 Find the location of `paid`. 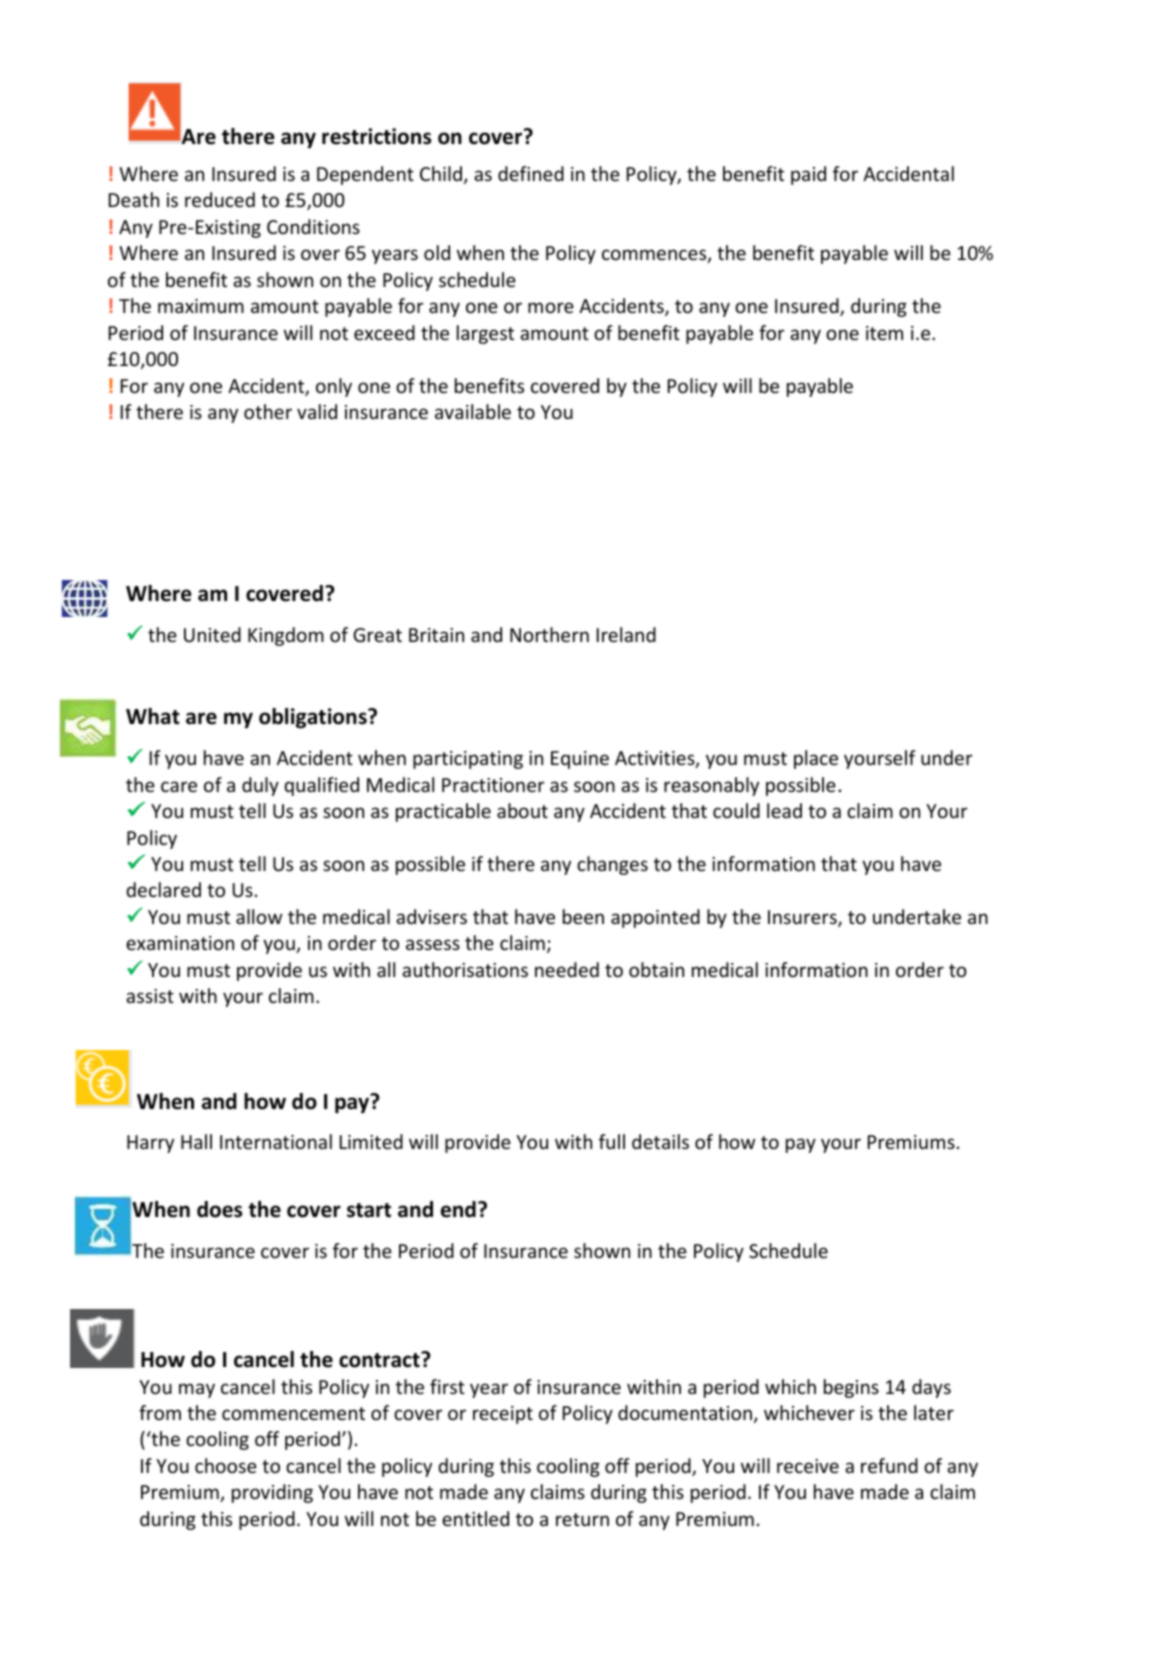

paid is located at coordinates (808, 175).
